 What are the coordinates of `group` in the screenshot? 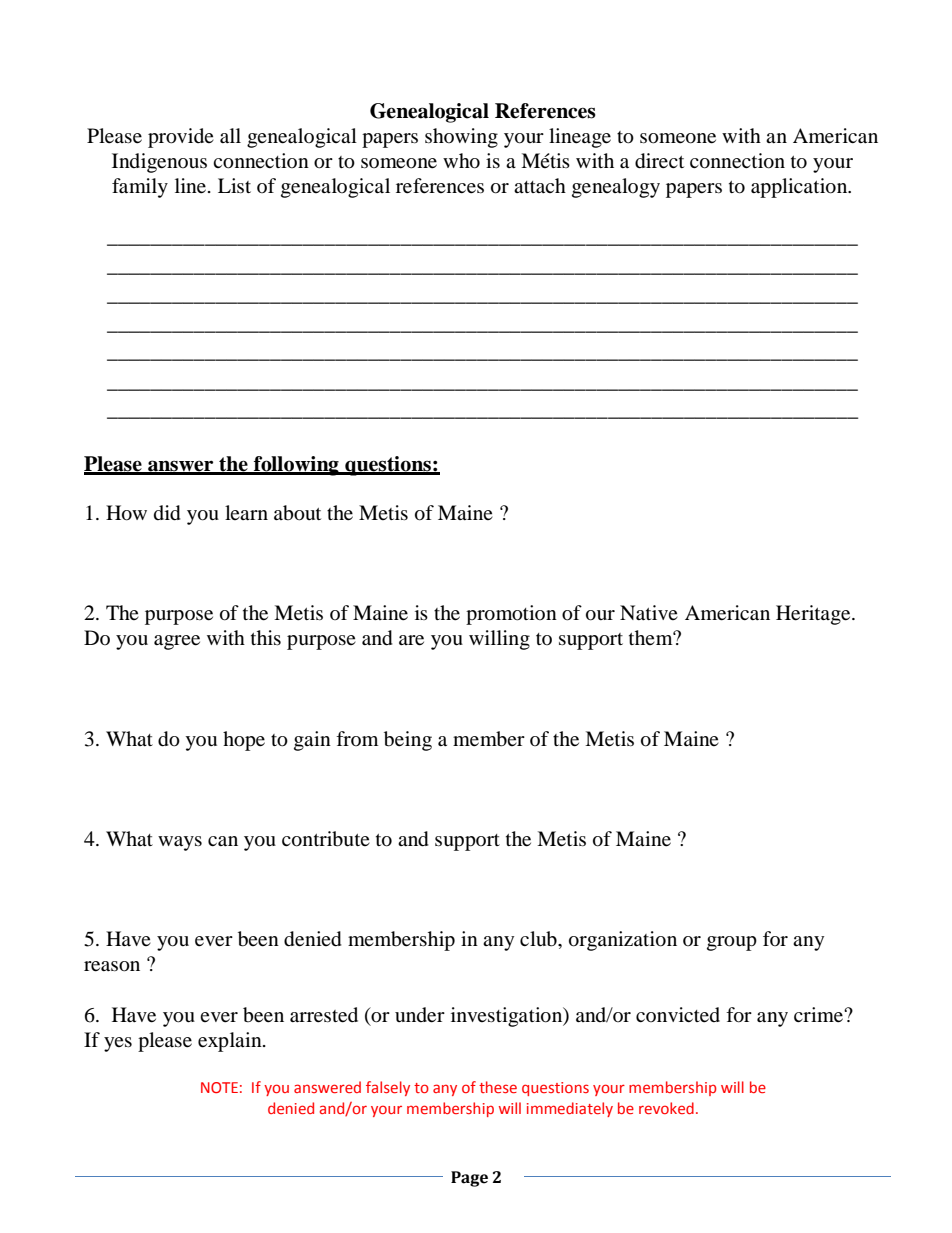 It's located at (732, 943).
